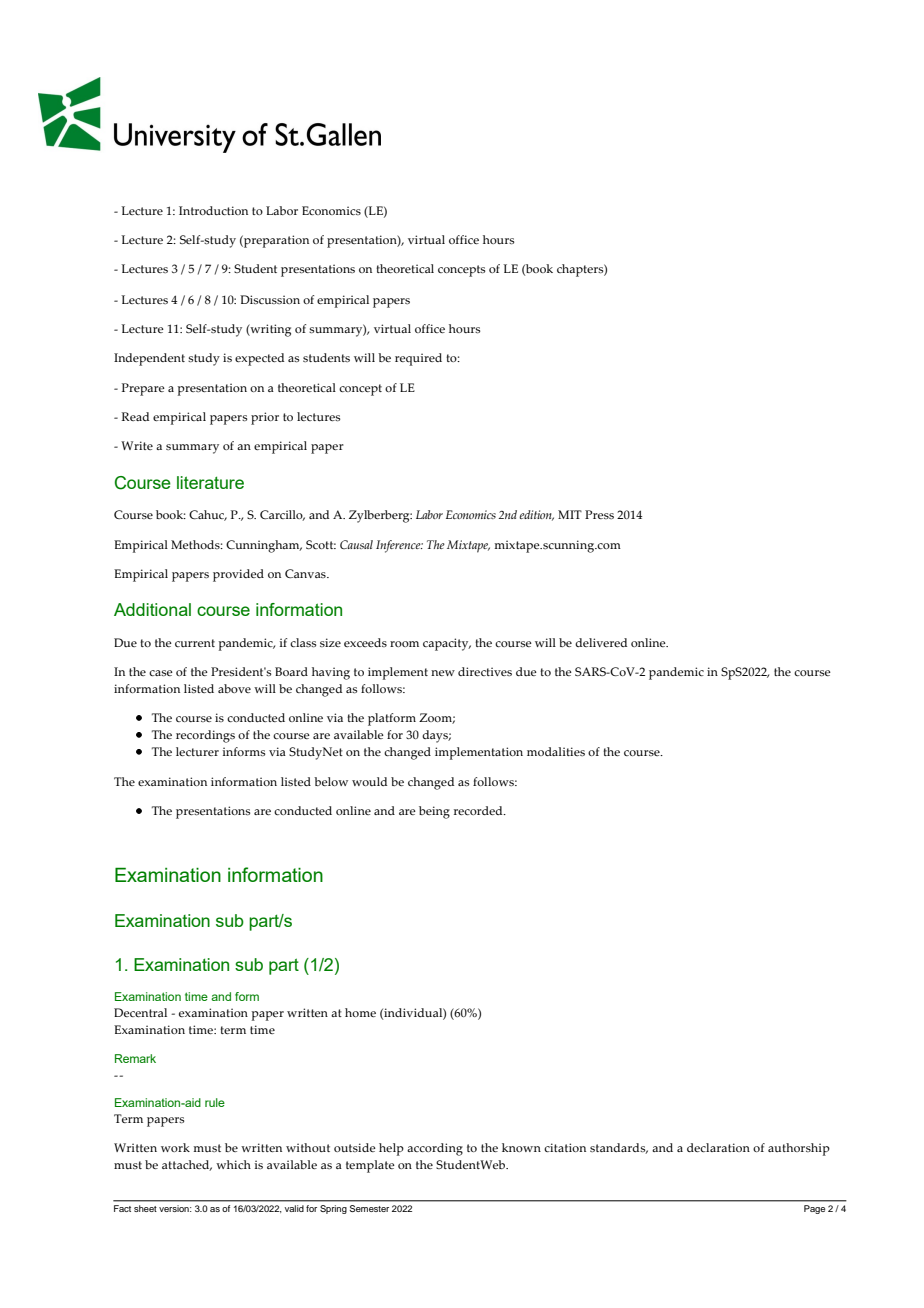 This page has height=1308, width=924. Describe the element at coordinates (601, 642) in the page. I see `delivered` at that location.
